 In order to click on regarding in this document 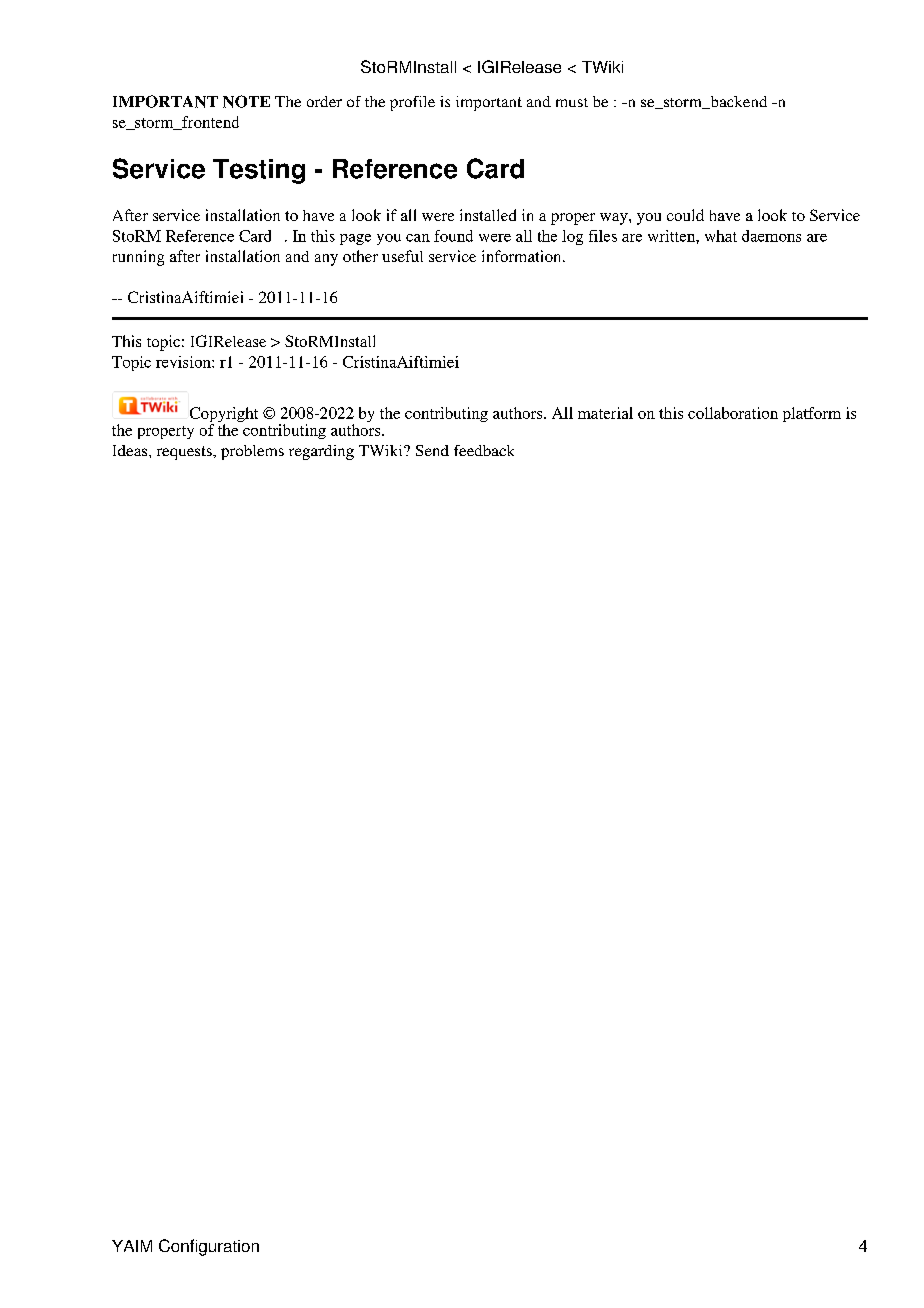, I will do `click(321, 452)`.
